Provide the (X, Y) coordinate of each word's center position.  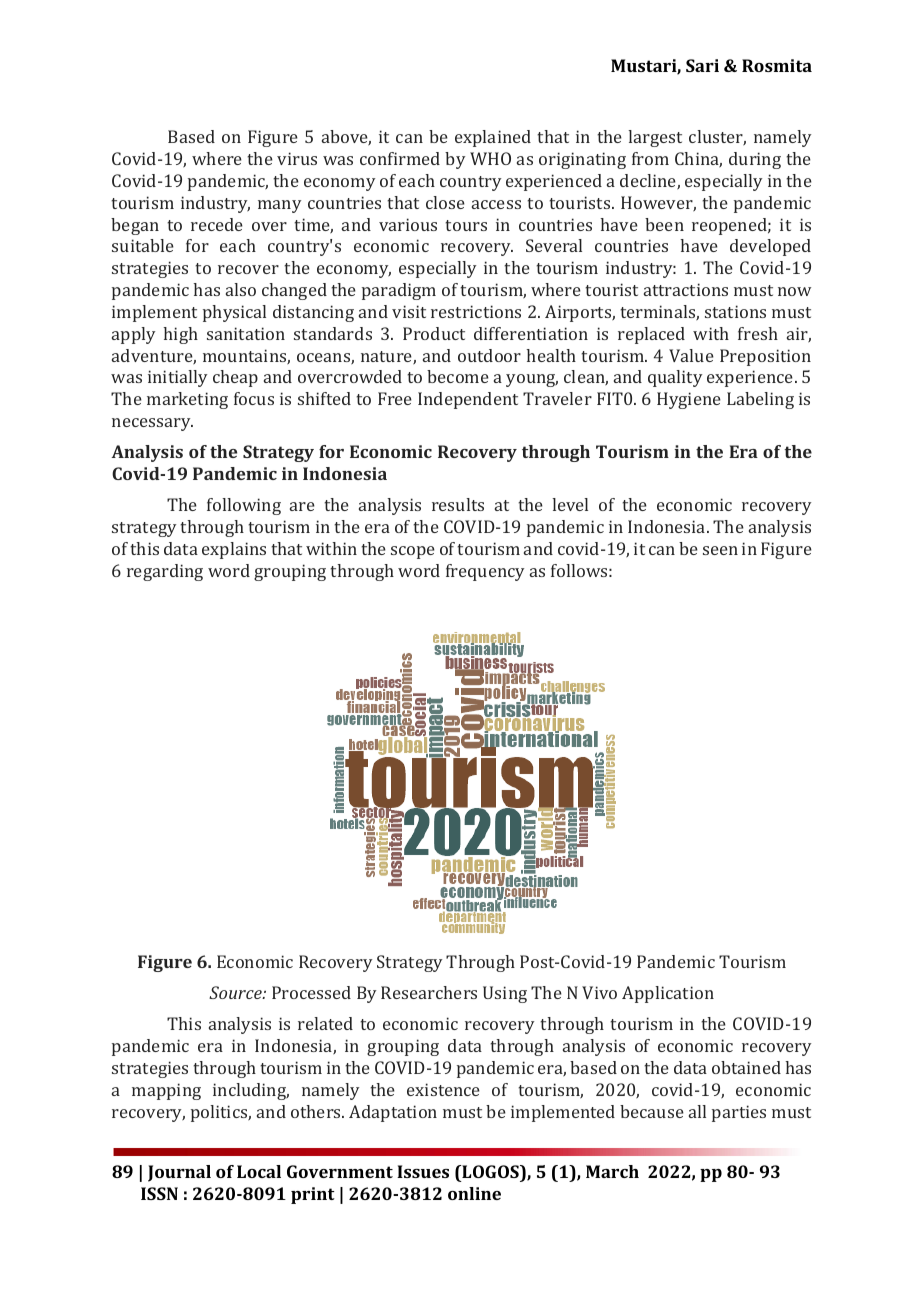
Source (236, 992)
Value (691, 355)
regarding (165, 572)
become (458, 376)
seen (720, 550)
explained (493, 138)
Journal (179, 1173)
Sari (702, 65)
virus (297, 158)
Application (668, 994)
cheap (235, 378)
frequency (485, 572)
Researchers (429, 992)
